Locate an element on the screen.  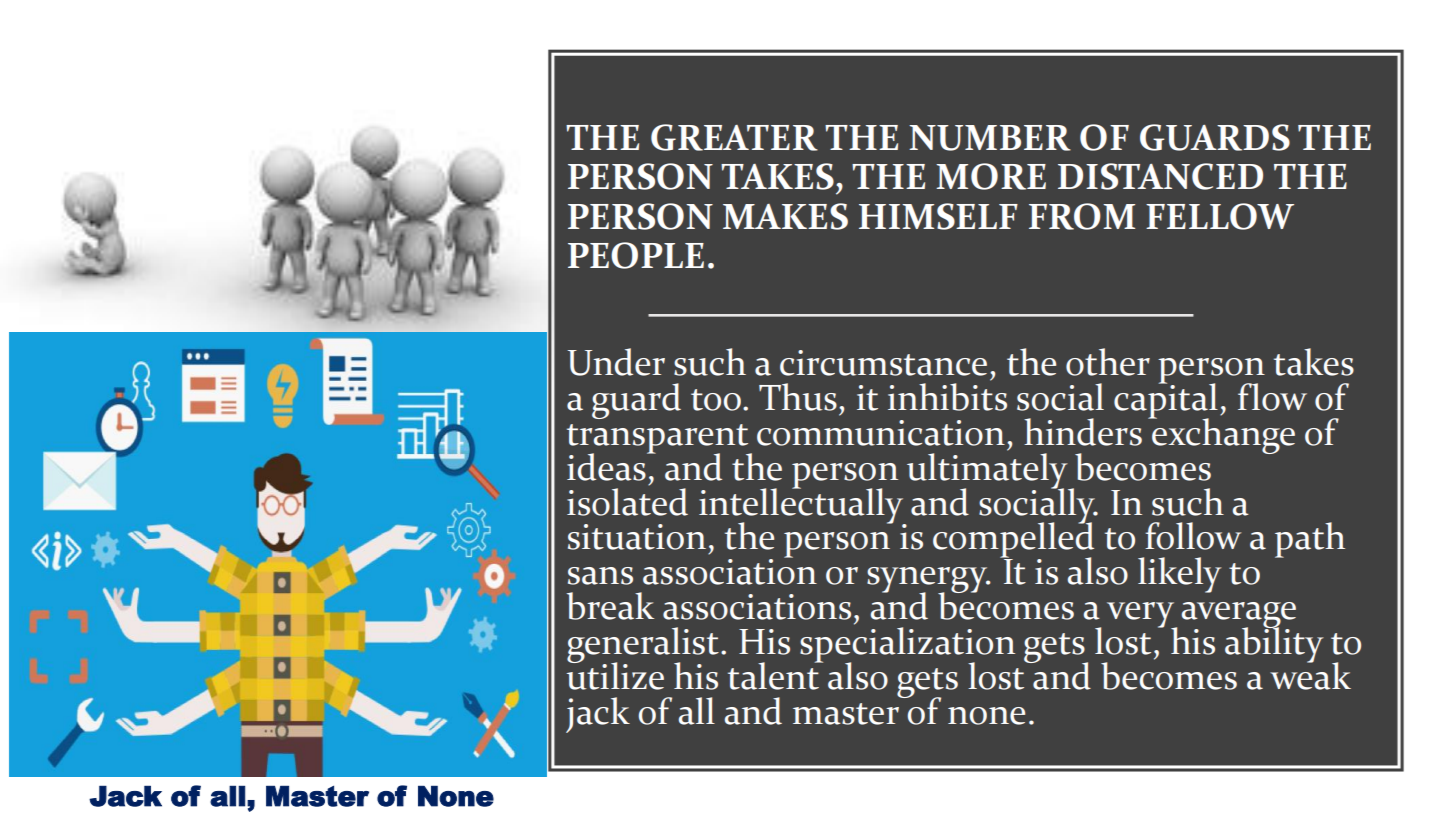
ability is located at coordinates (1274, 644).
